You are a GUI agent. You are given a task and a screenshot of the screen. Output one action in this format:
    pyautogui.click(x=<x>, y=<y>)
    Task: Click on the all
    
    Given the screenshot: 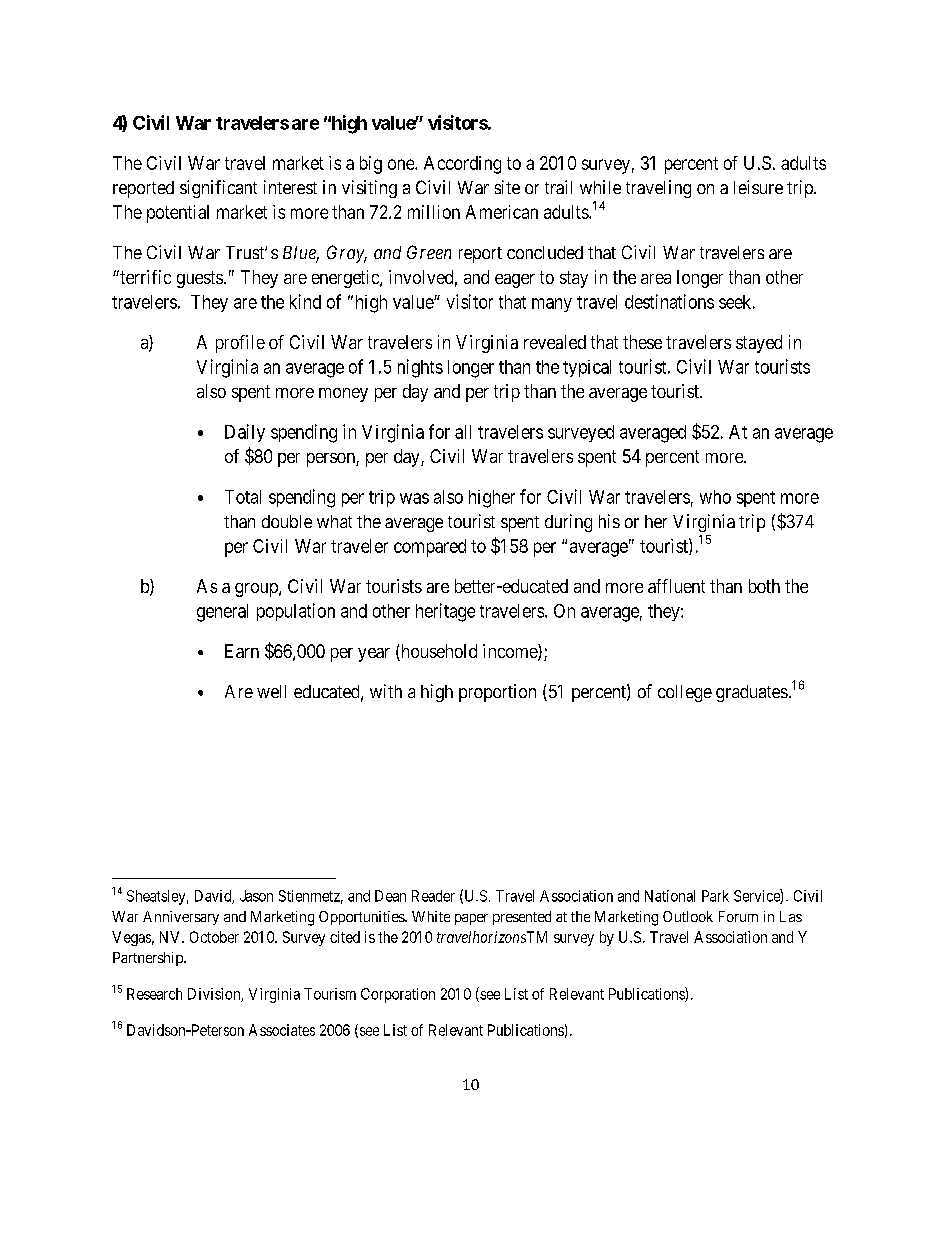 What is the action you would take?
    pyautogui.click(x=463, y=432)
